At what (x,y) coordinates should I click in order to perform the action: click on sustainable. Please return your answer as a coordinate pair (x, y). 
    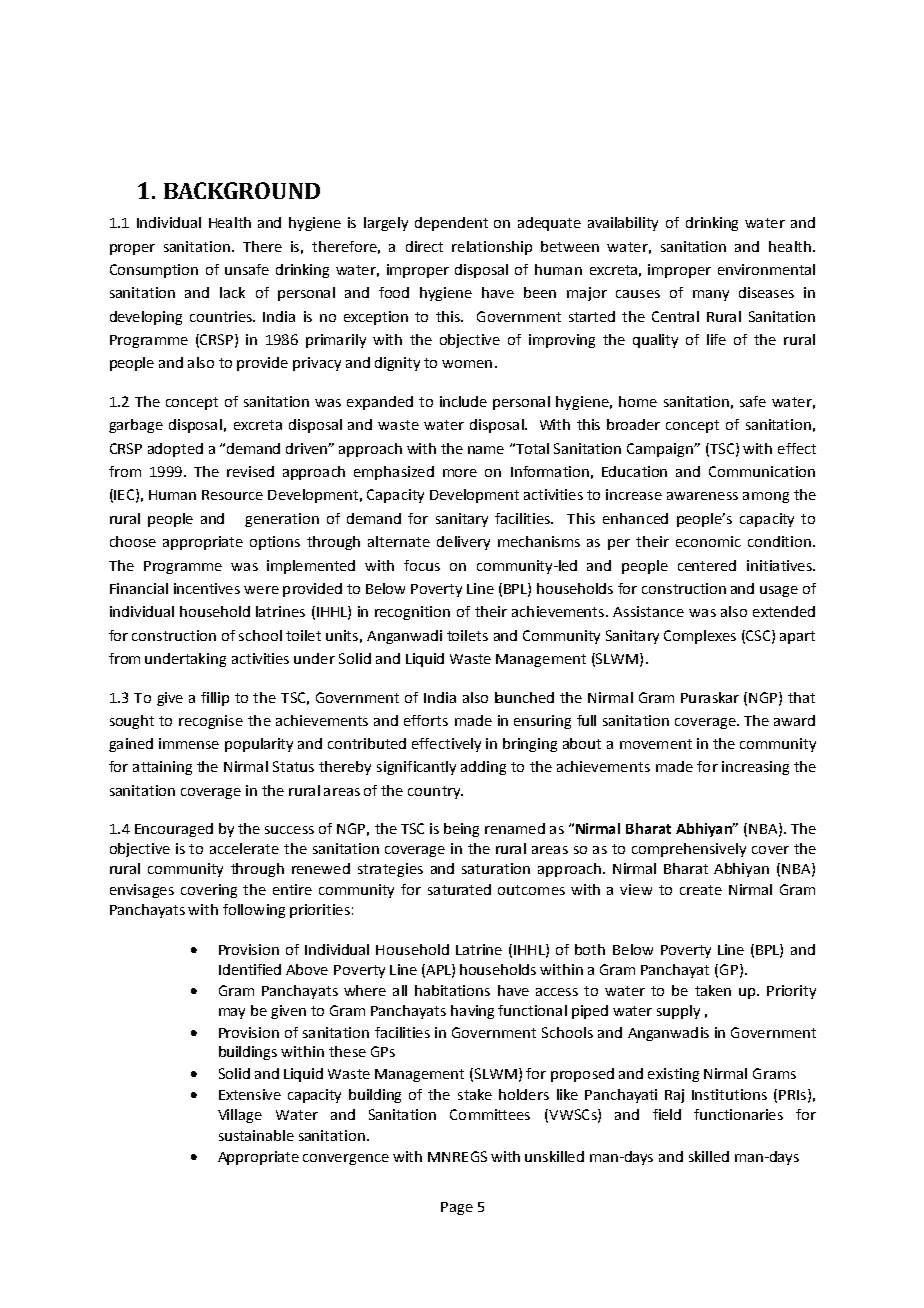
    Looking at the image, I should click on (256, 1135).
